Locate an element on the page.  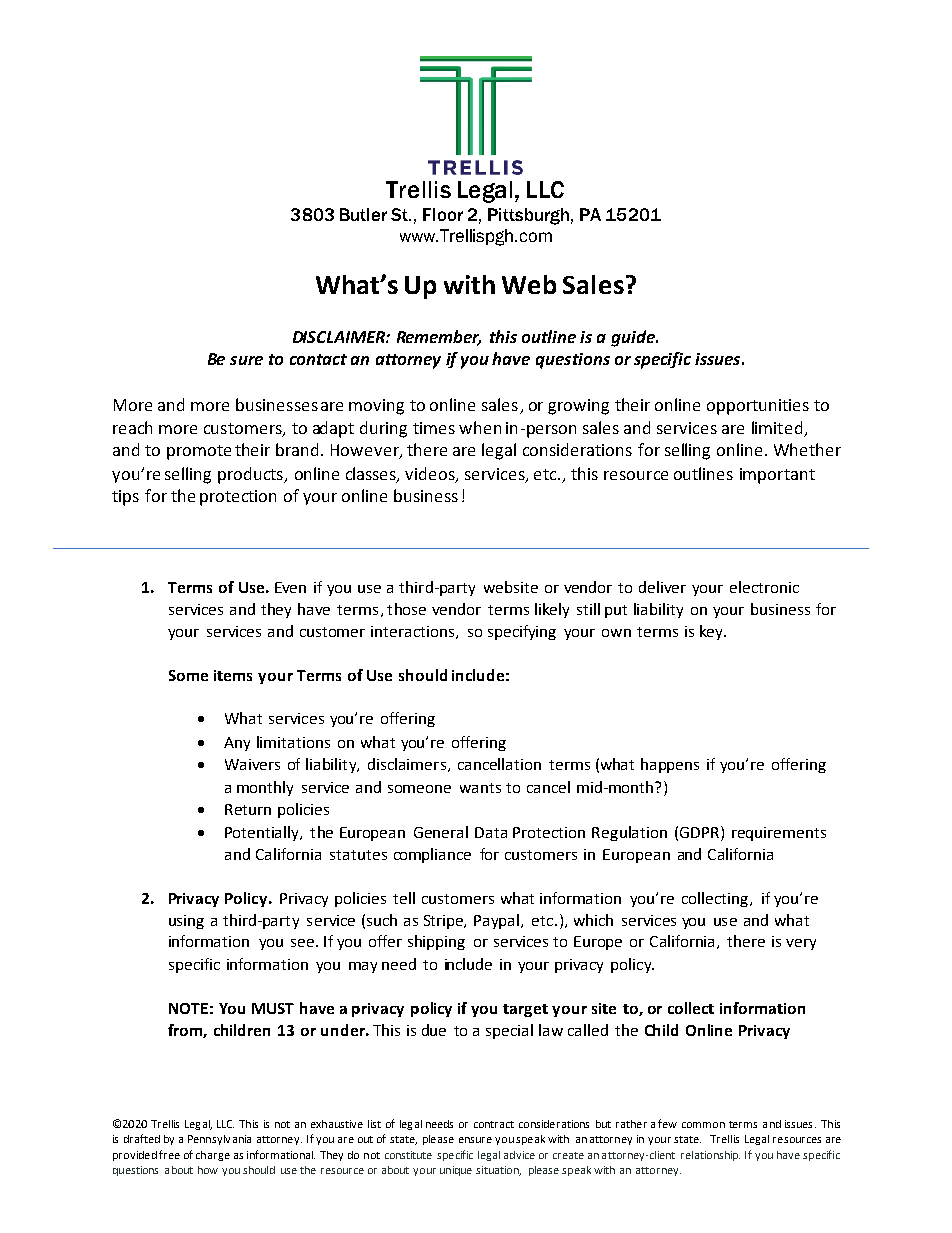
Pennsylvania is located at coordinates (219, 1140).
